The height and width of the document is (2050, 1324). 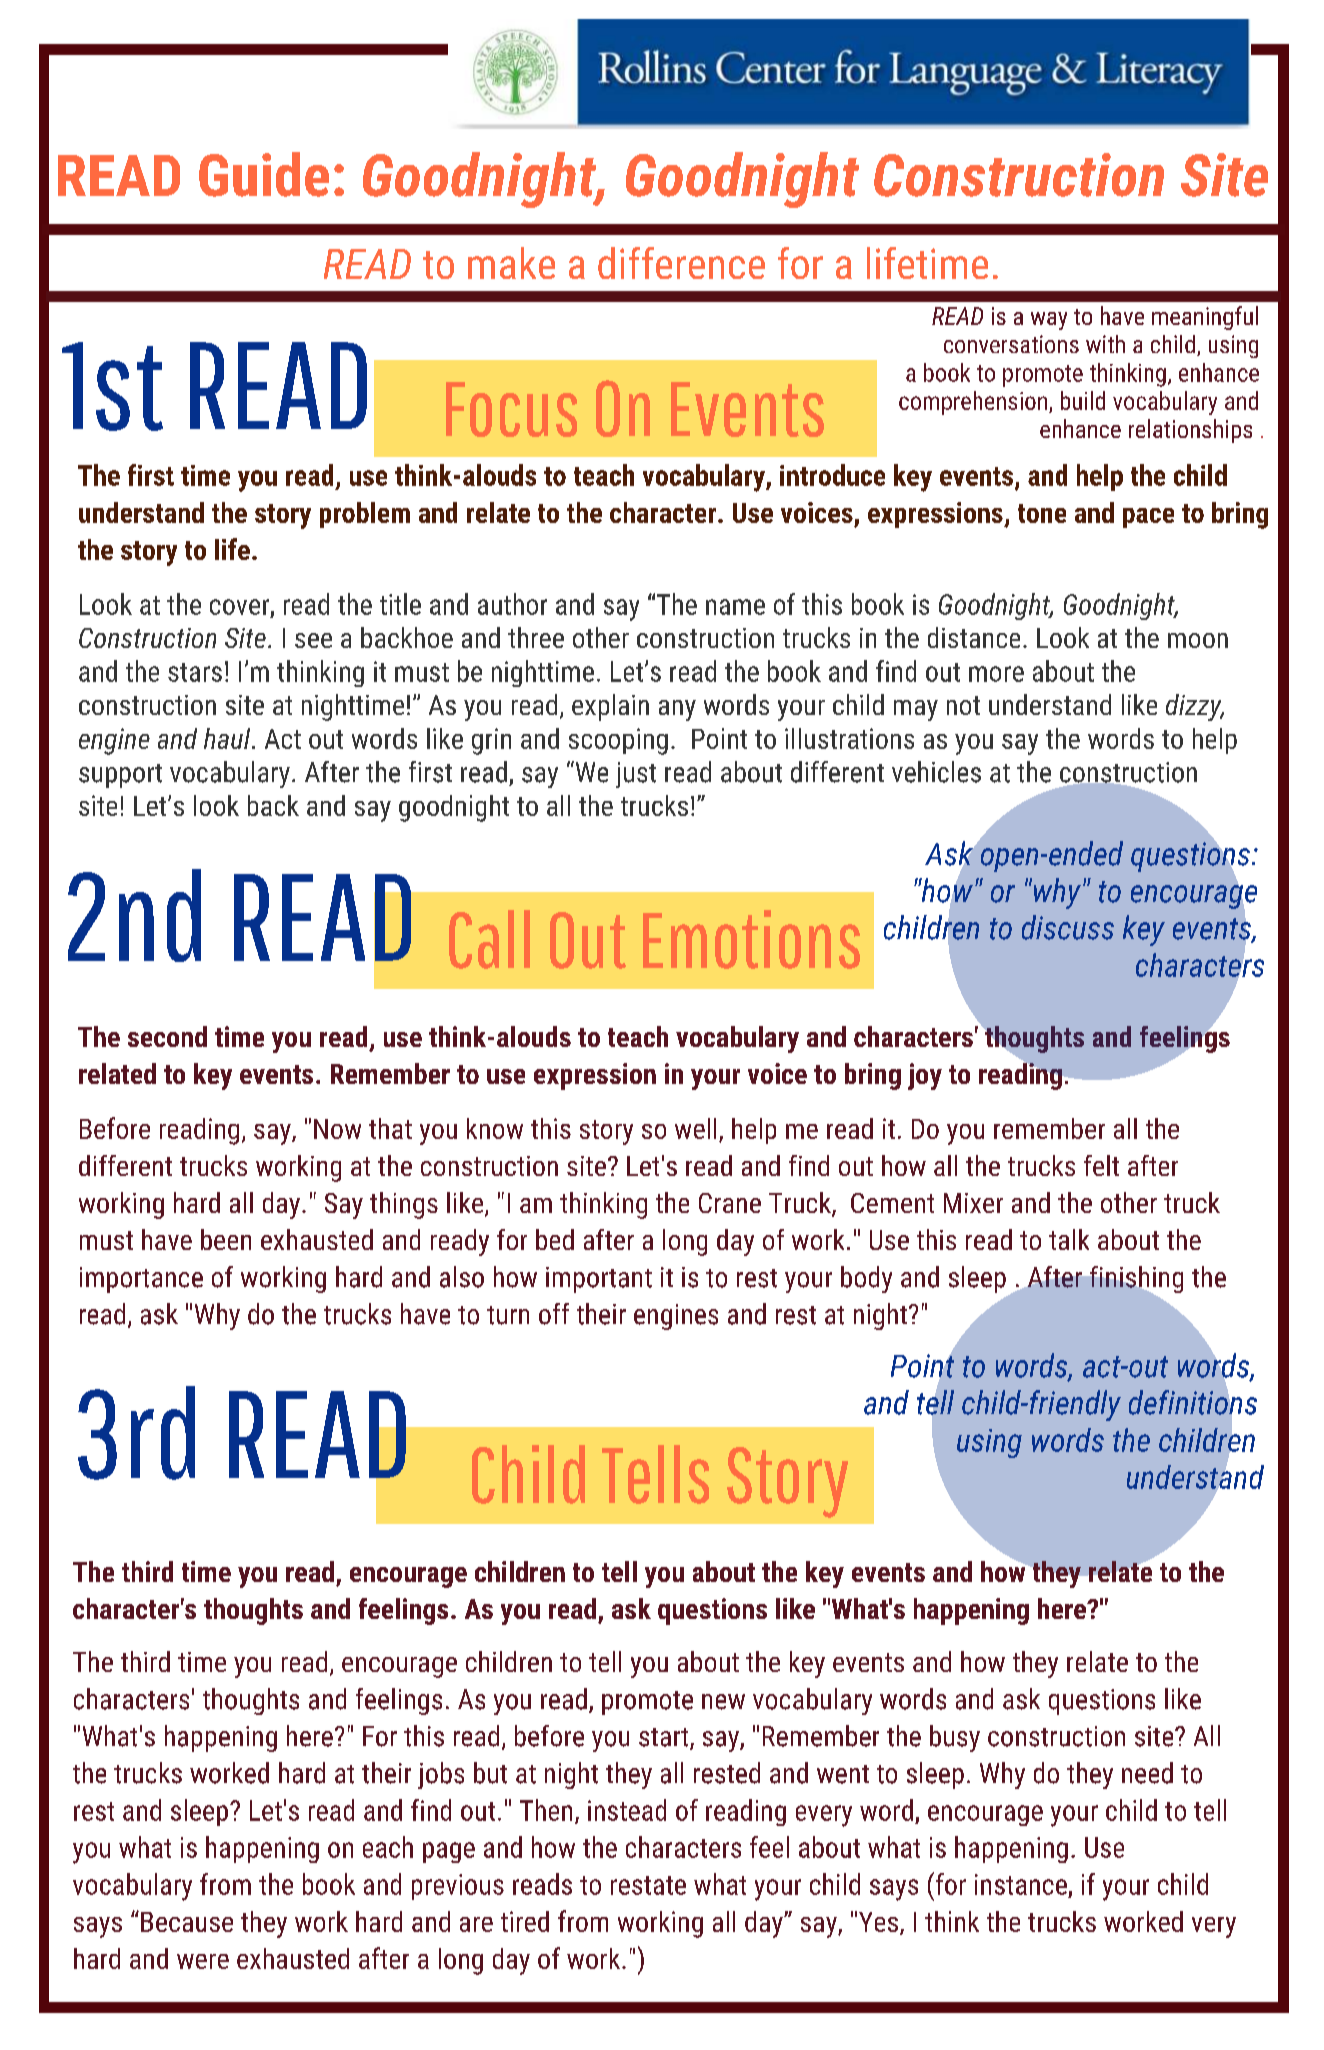 I want to click on second, so click(x=167, y=1036).
